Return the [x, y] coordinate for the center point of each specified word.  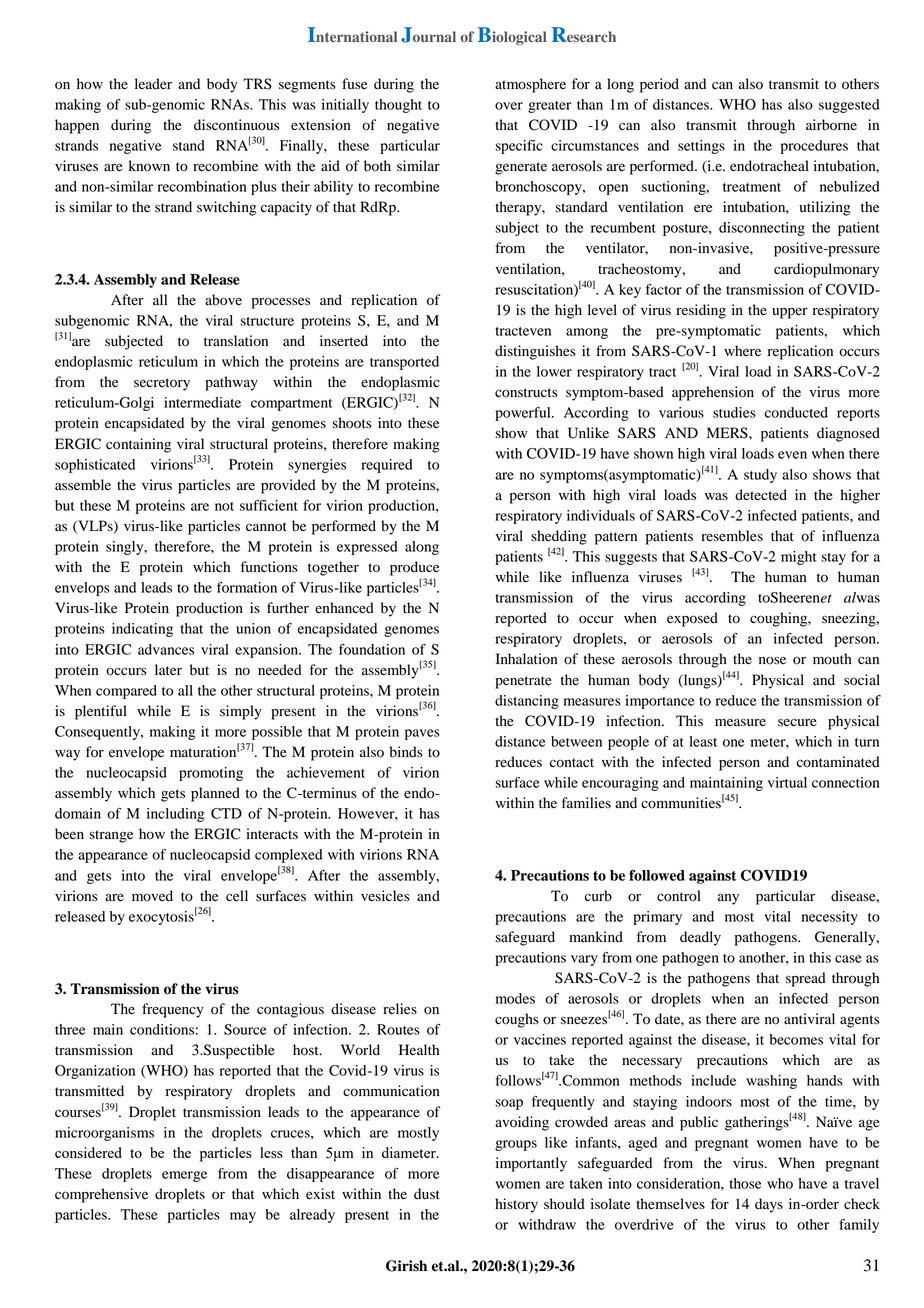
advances [166, 649]
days [769, 1205]
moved [152, 896]
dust [427, 1194]
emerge [184, 1176]
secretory [162, 384]
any [728, 899]
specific [519, 147]
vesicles [385, 896]
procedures [814, 147]
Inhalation [527, 659]
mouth [832, 659]
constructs [526, 393]
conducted [796, 412]
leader [153, 84]
